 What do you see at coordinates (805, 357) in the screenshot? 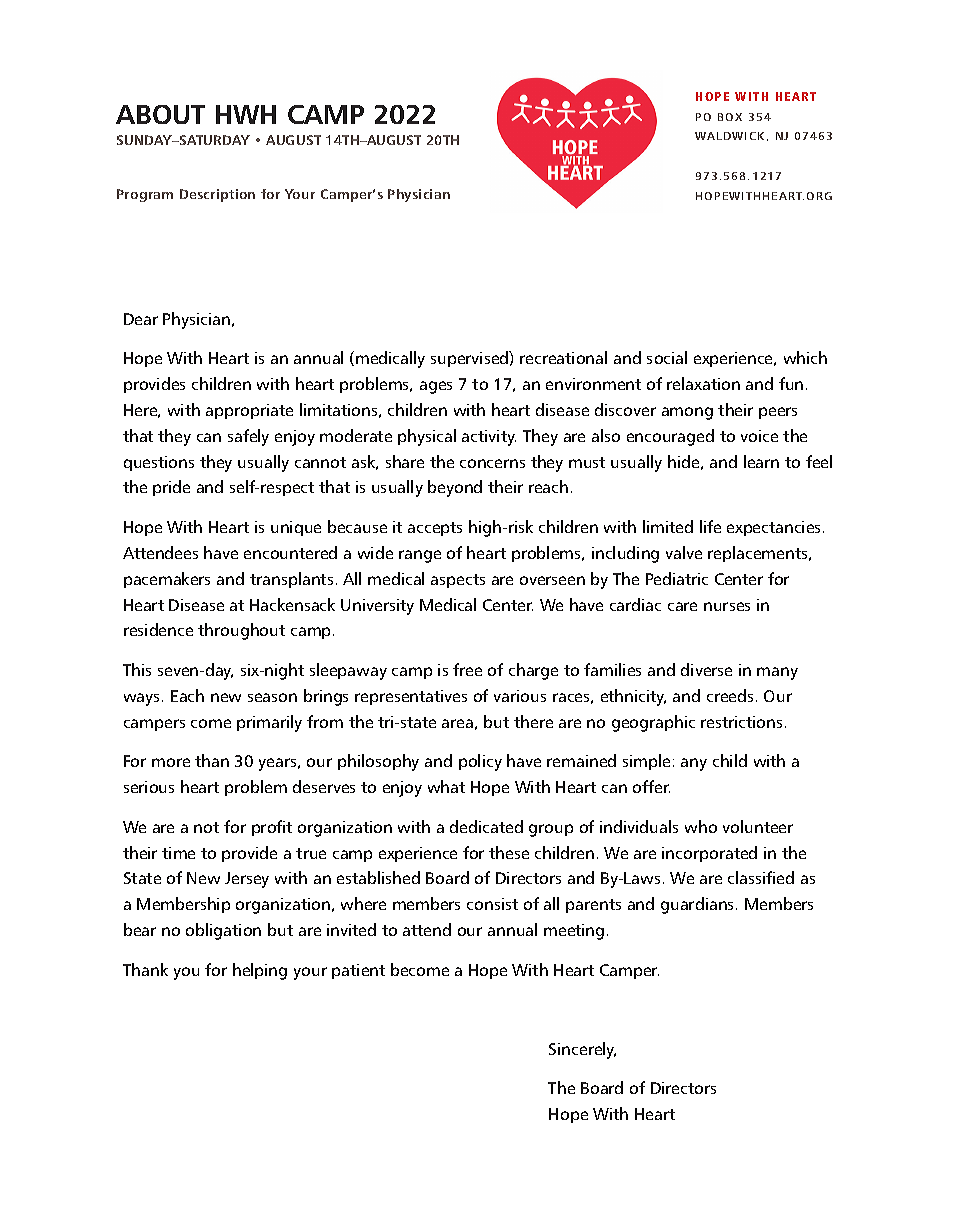
I see `which` at bounding box center [805, 357].
